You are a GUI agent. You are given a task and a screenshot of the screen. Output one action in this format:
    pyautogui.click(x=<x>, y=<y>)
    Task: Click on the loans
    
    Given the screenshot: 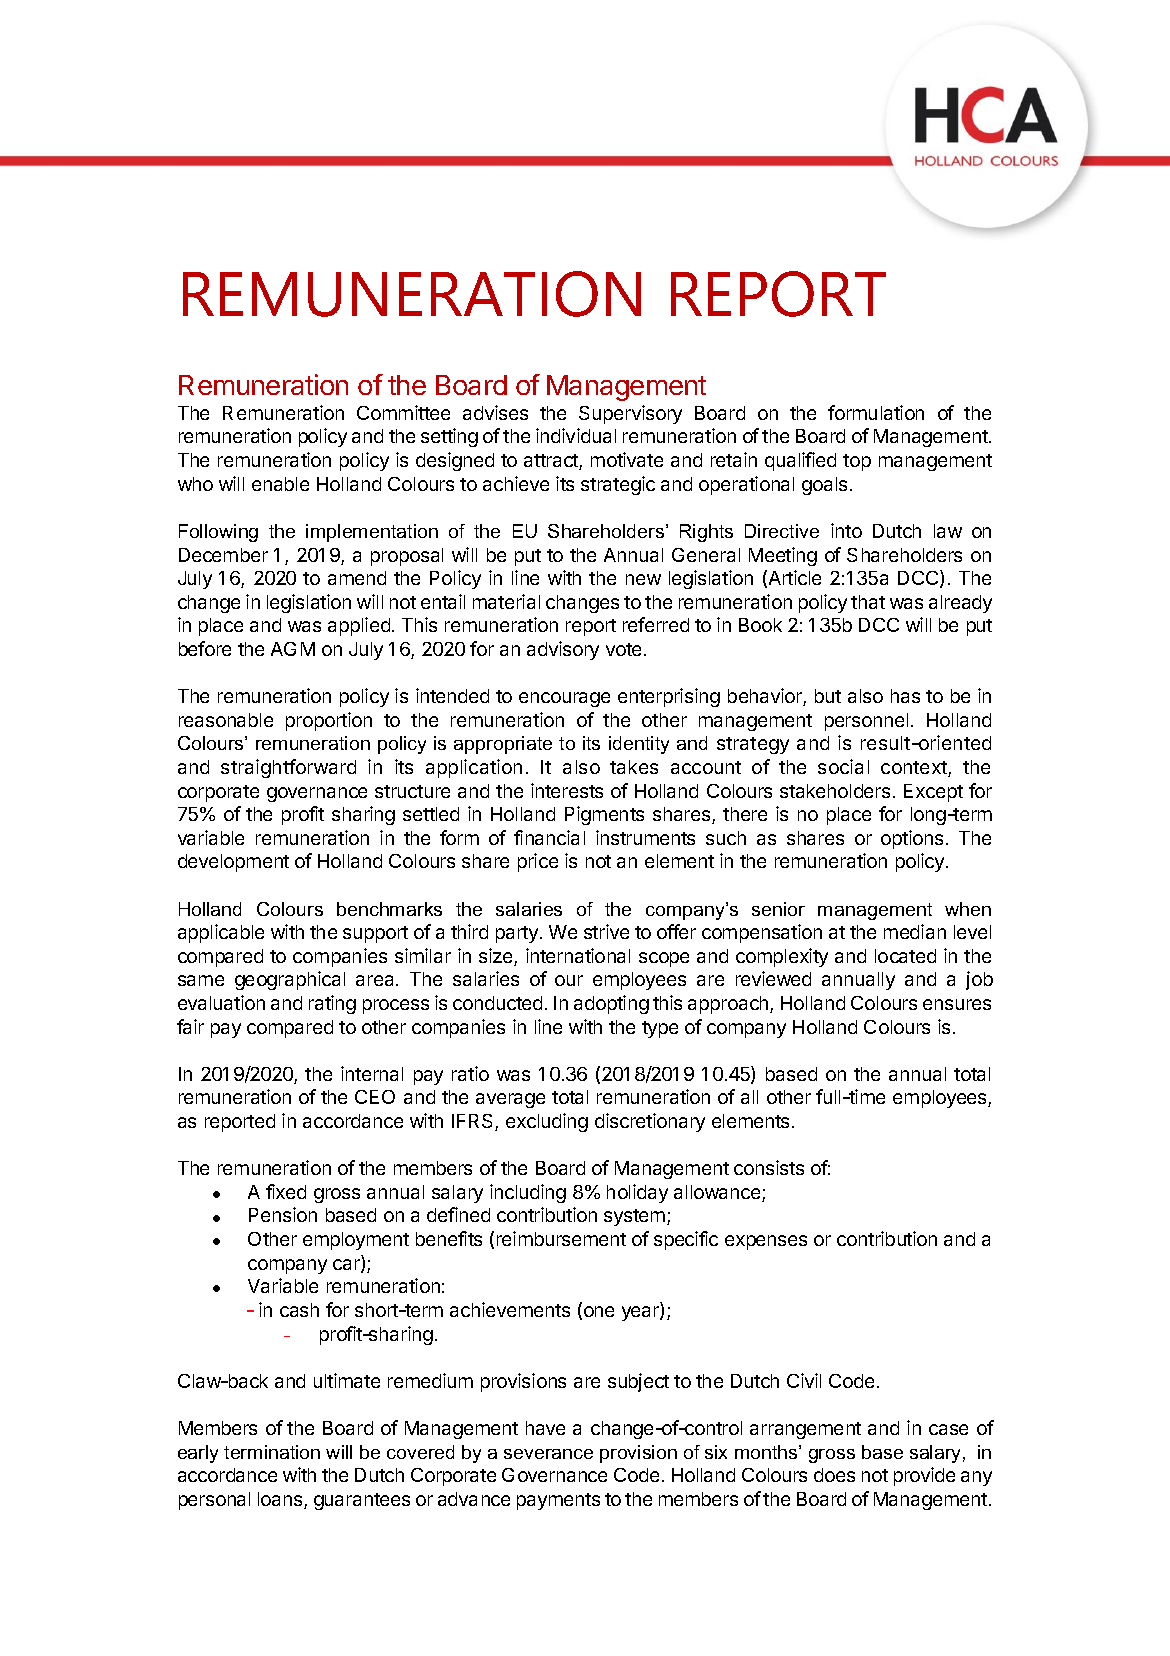 What is the action you would take?
    pyautogui.click(x=281, y=1500)
